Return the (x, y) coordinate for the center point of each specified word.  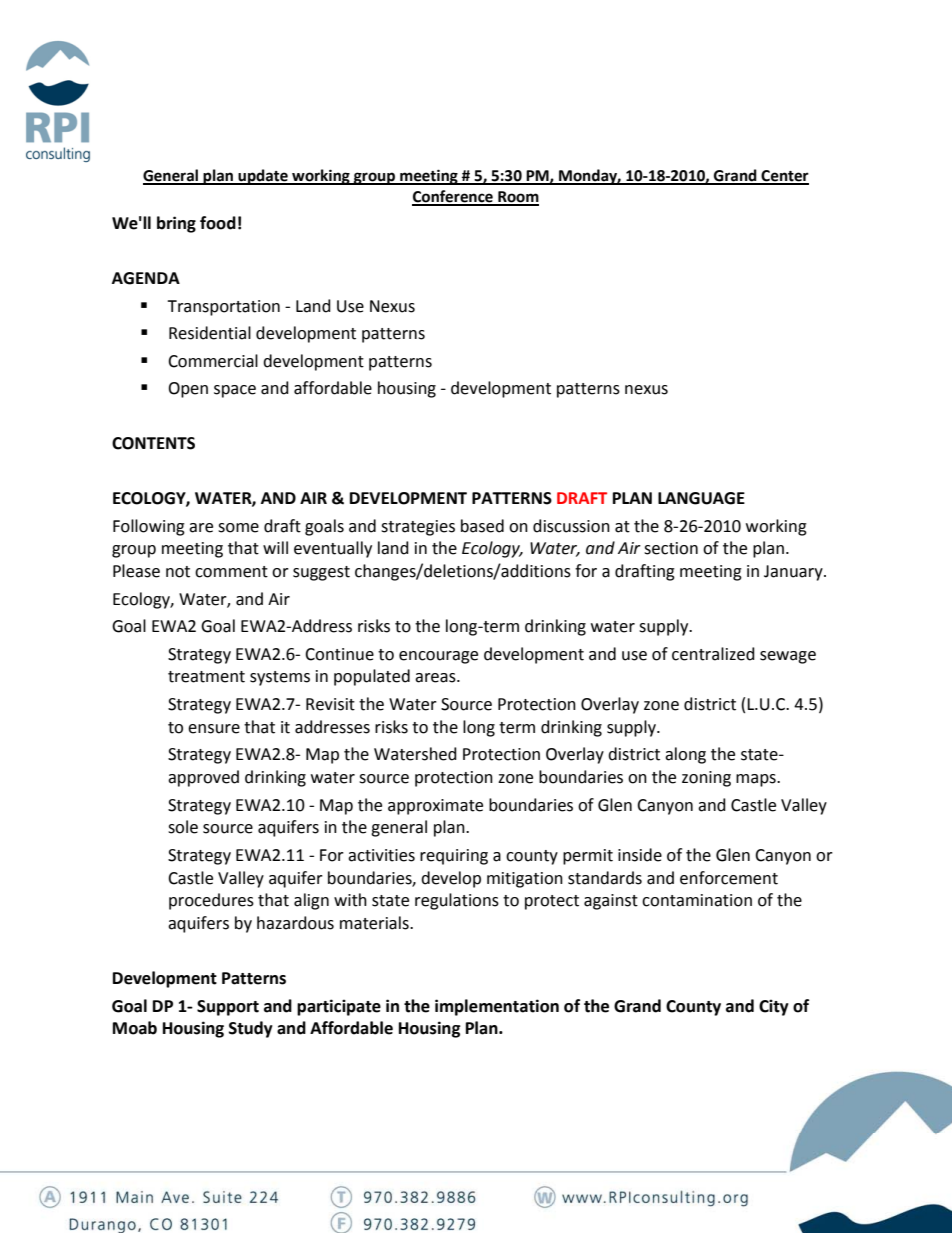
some (238, 528)
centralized (713, 654)
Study (251, 1029)
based (482, 526)
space (235, 391)
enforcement (729, 878)
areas (436, 678)
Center (784, 177)
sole (183, 827)
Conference (453, 197)
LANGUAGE (701, 498)
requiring (454, 857)
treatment (206, 677)
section (671, 548)
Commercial (213, 361)
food (218, 223)
